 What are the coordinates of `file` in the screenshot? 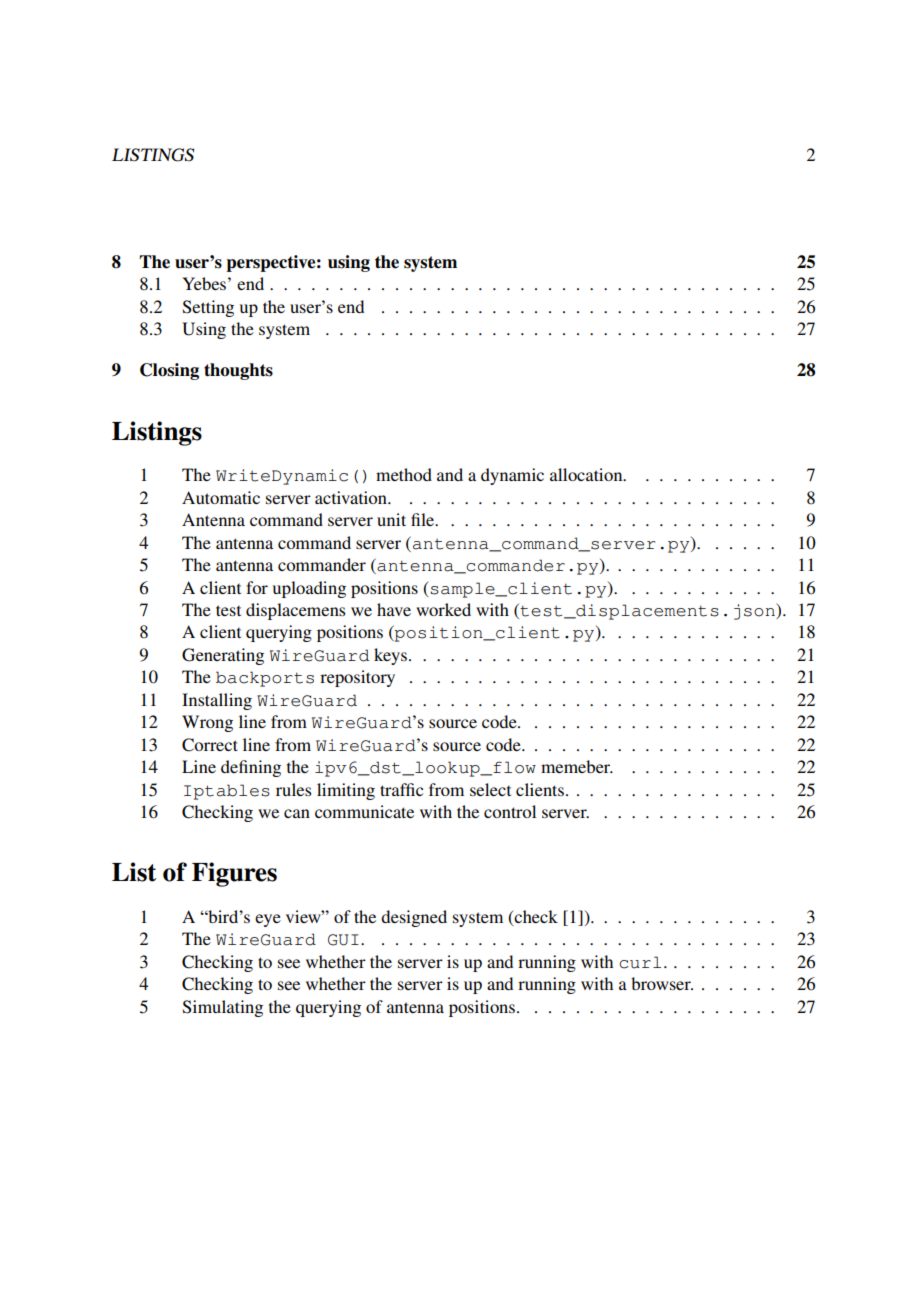 It's located at (424, 519).
